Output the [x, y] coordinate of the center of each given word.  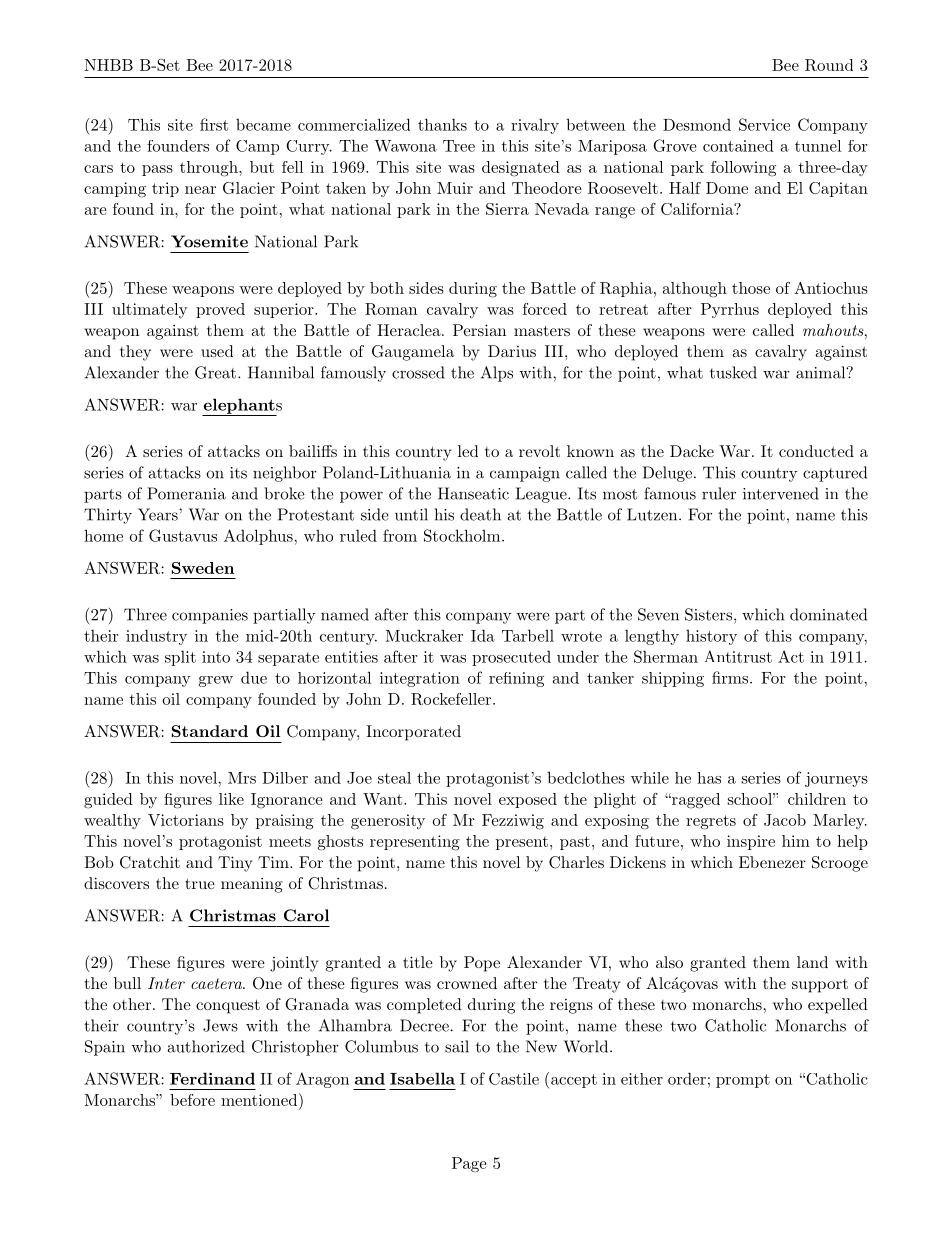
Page [469, 1165]
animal [821, 372]
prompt [743, 1081]
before [192, 1100]
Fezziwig [513, 822]
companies [210, 616]
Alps [497, 374]
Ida [483, 635]
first [214, 124]
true [200, 883]
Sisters [708, 614]
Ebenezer [772, 862]
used [217, 351]
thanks [442, 124]
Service [764, 124]
